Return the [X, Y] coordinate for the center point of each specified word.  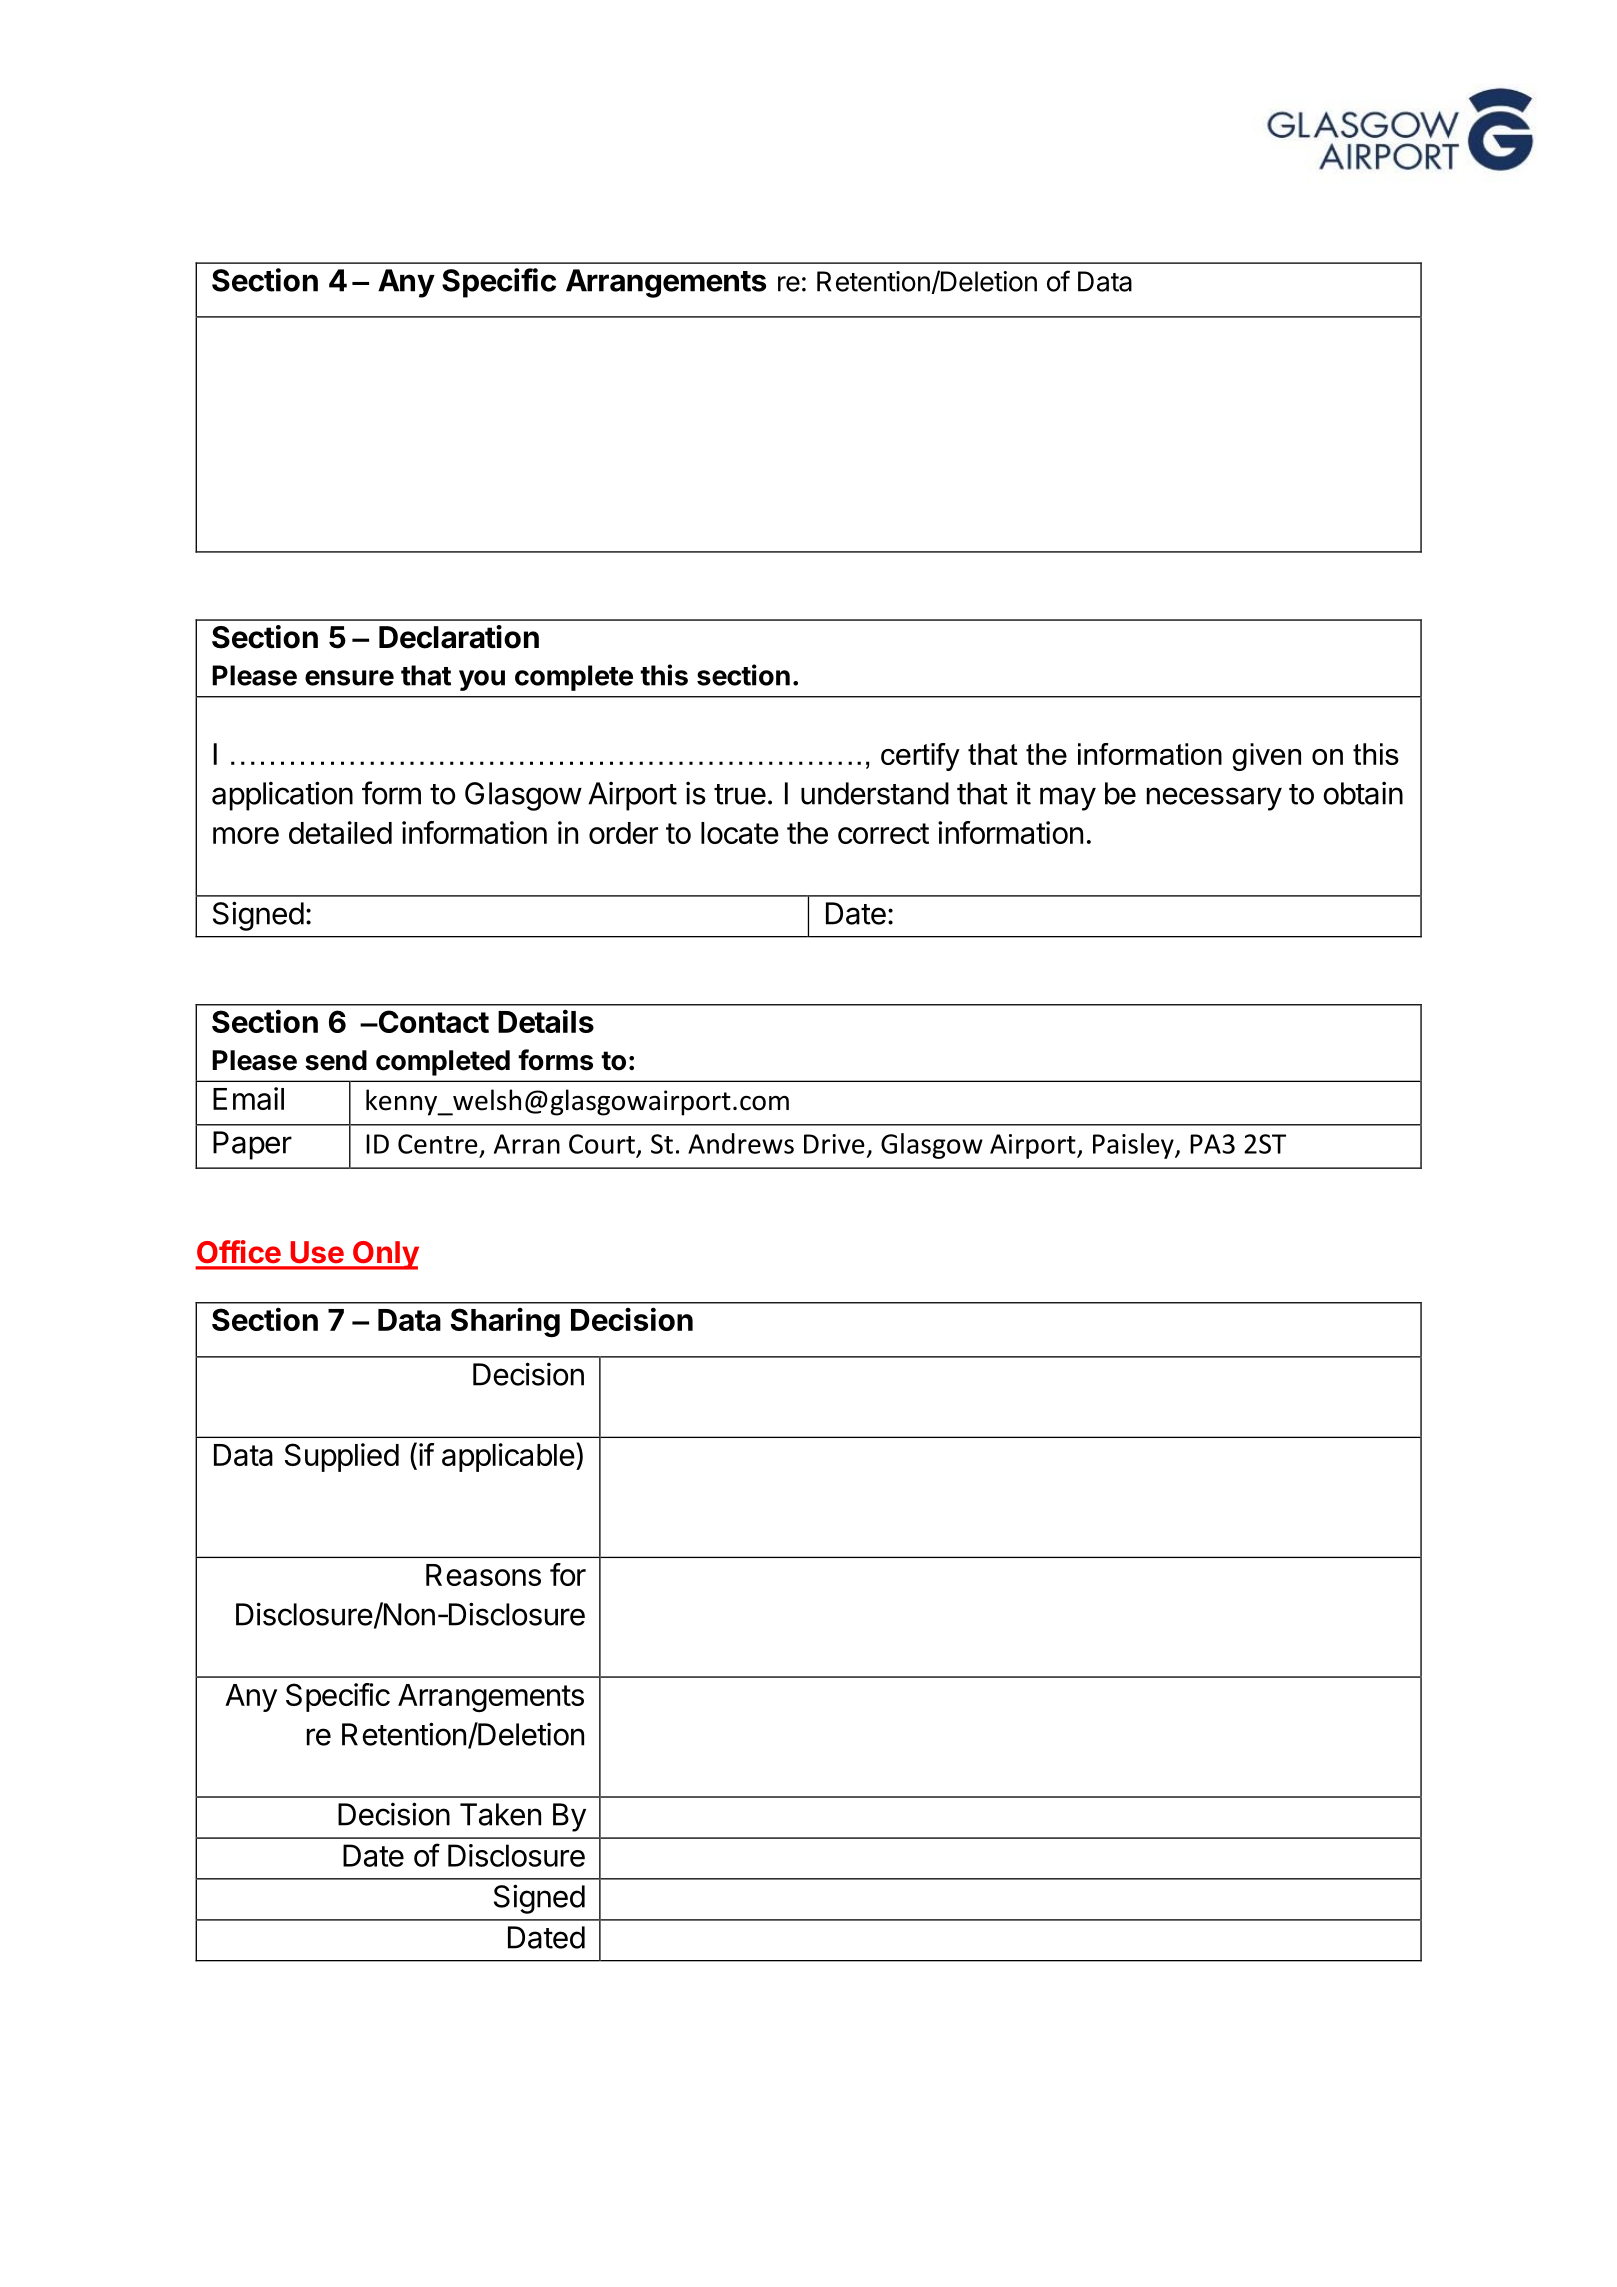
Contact [432, 1021]
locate [740, 833]
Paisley [1134, 1146]
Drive [834, 1144]
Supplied [342, 1457]
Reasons [483, 1575]
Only [385, 1255]
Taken [500, 1814]
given [1266, 757]
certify [920, 757]
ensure [349, 678]
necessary [1214, 799]
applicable [508, 1457]
